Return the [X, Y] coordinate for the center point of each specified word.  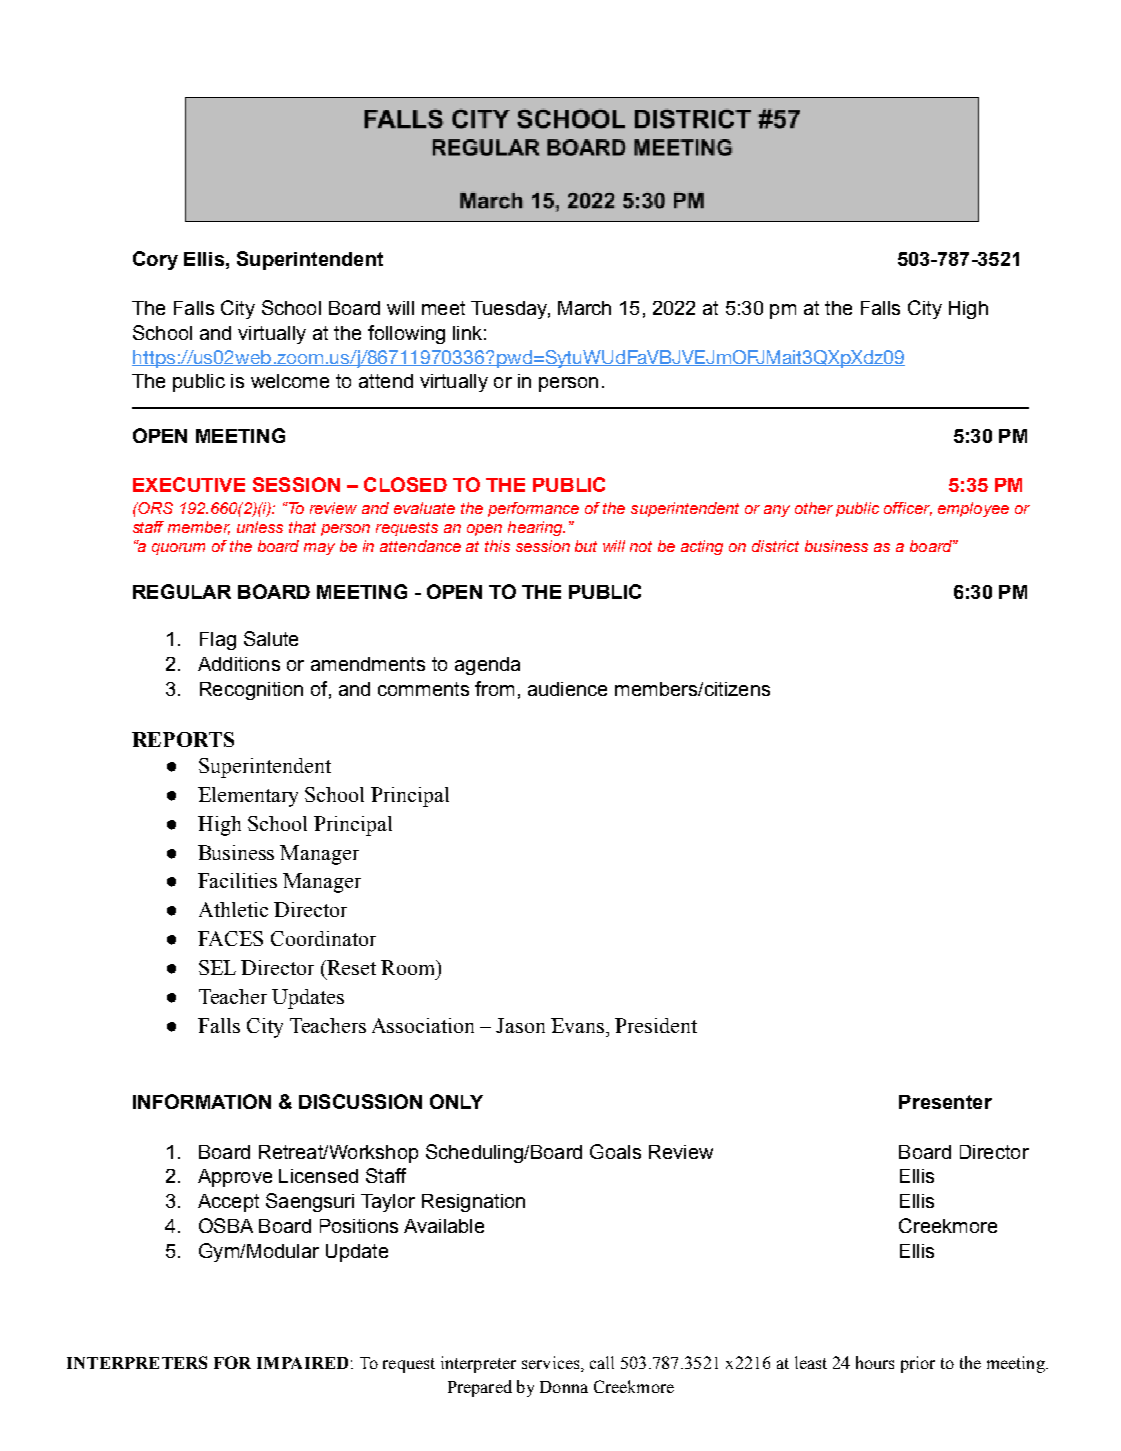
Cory [155, 260]
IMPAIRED [302, 1363]
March [584, 308]
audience [567, 689]
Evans [577, 1025]
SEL [217, 967]
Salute [271, 638]
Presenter [945, 1102]
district [775, 546]
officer [908, 509]
